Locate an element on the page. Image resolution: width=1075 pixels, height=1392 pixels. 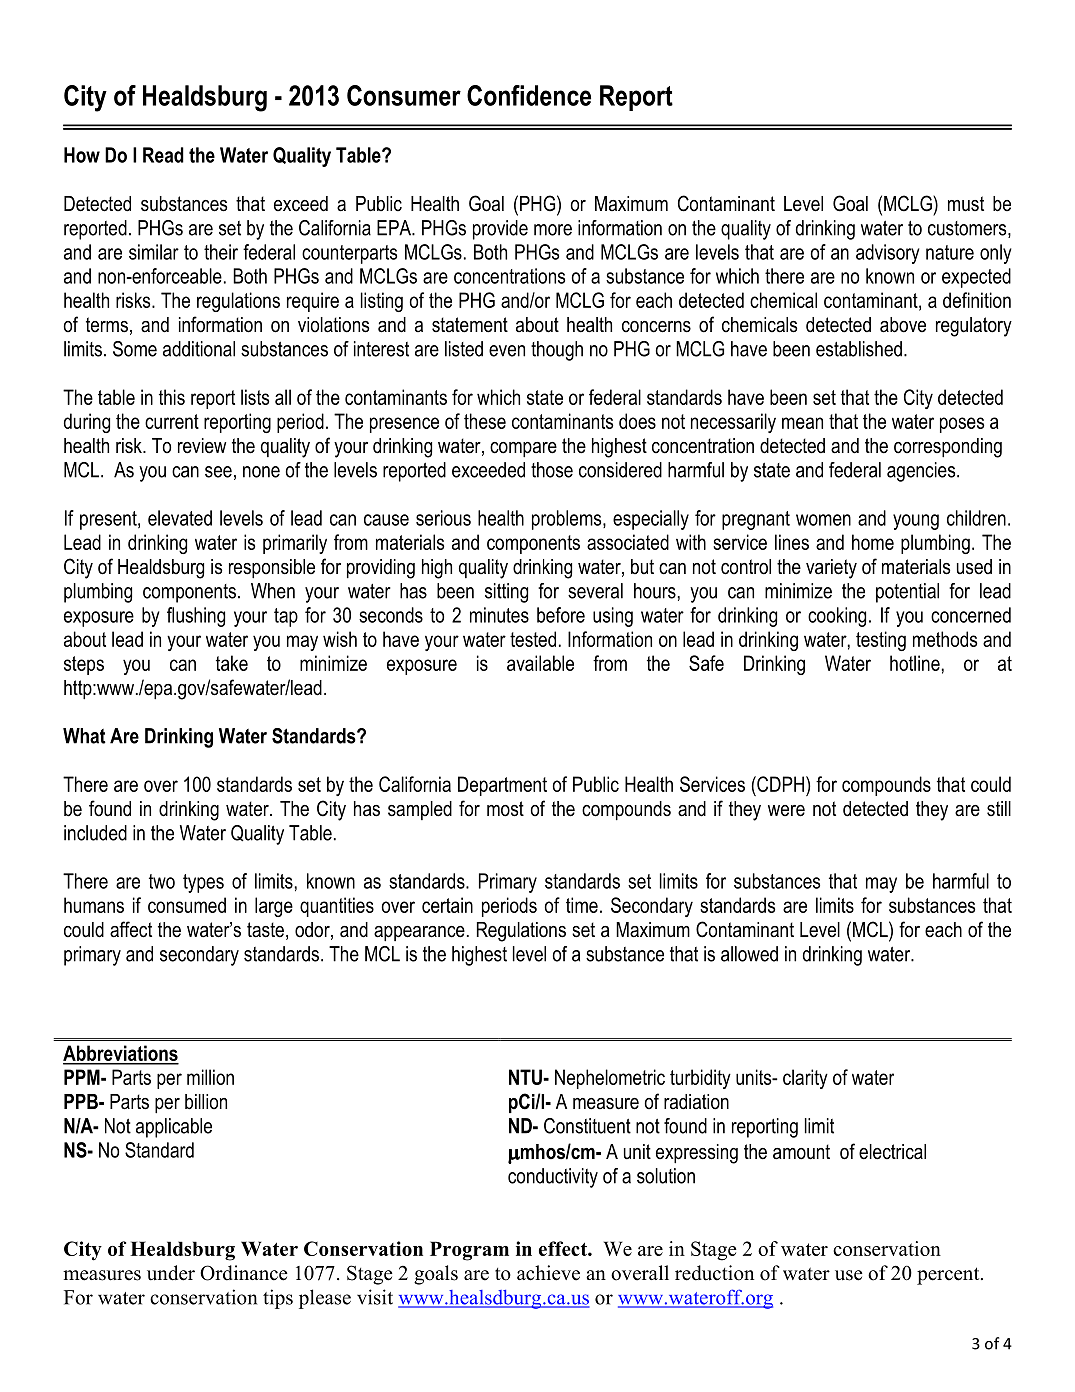
Confidence is located at coordinates (529, 95).
